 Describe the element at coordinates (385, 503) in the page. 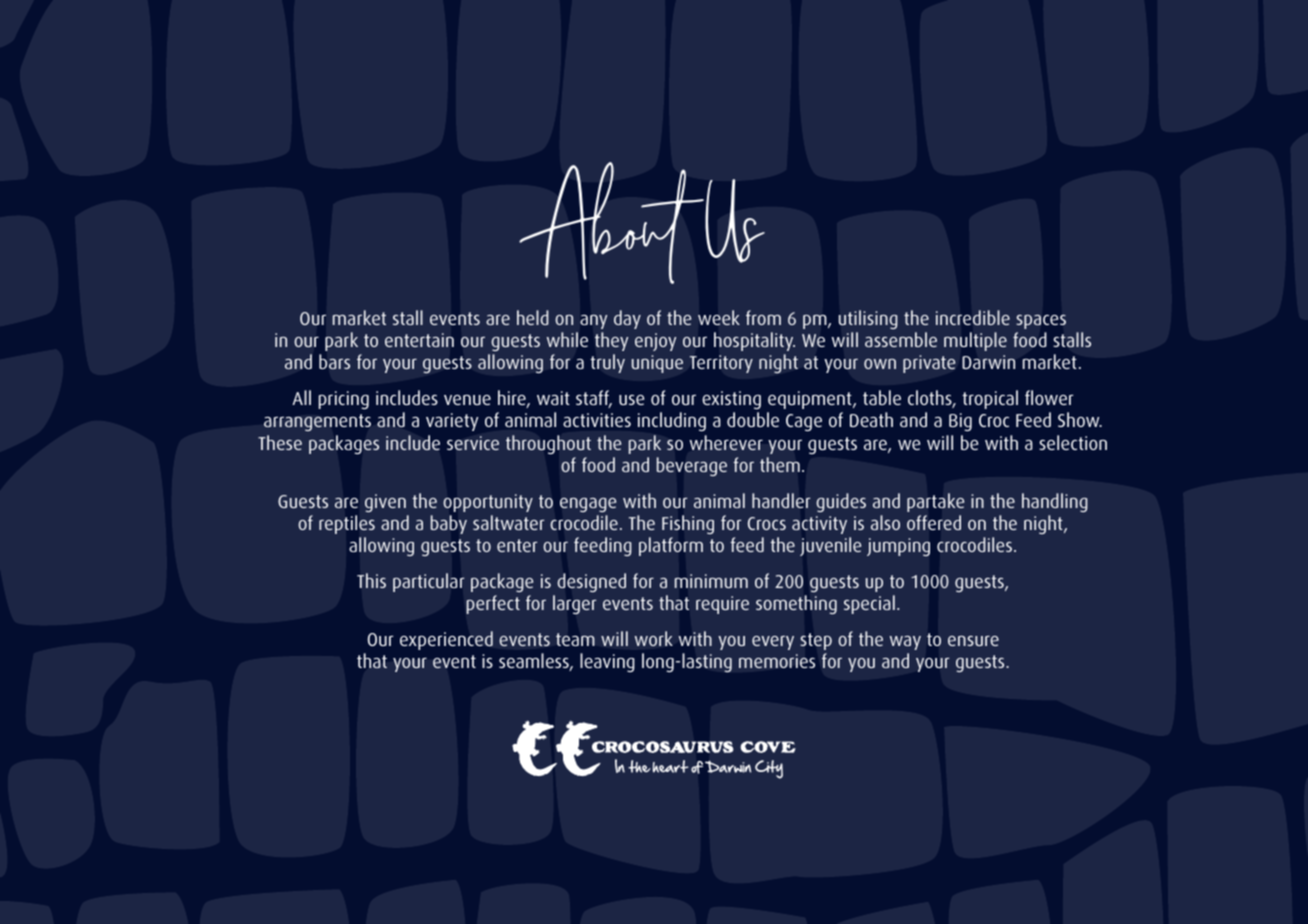

I see `given` at that location.
